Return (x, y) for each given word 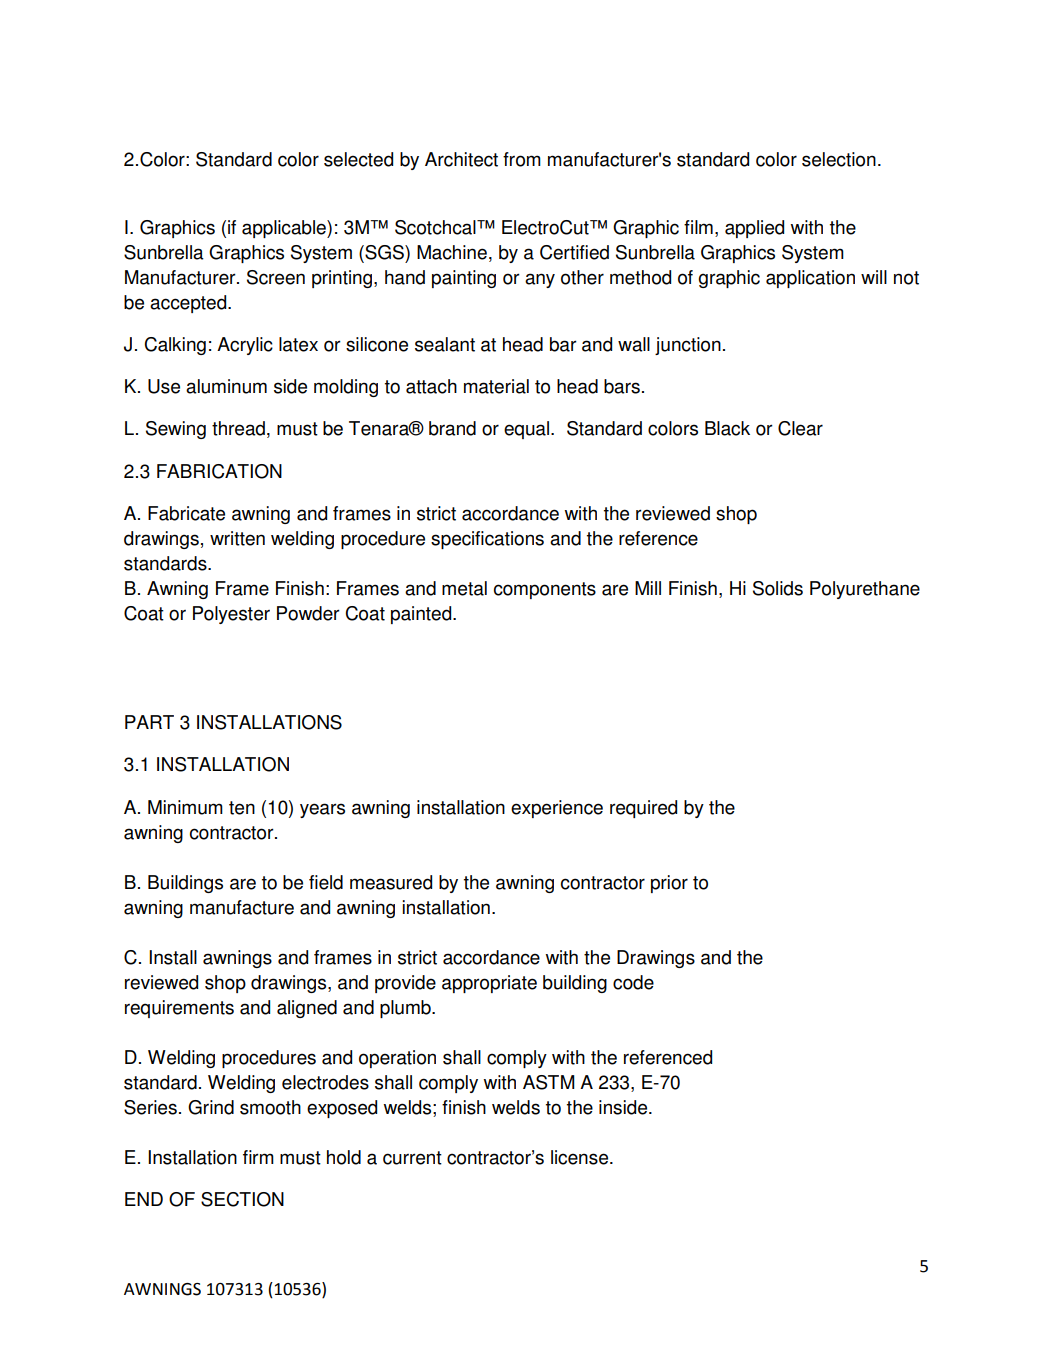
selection (839, 159)
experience (557, 809)
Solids (778, 588)
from (522, 159)
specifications (487, 540)
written (237, 538)
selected (358, 159)
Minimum (185, 807)
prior (669, 884)
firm (258, 1157)
